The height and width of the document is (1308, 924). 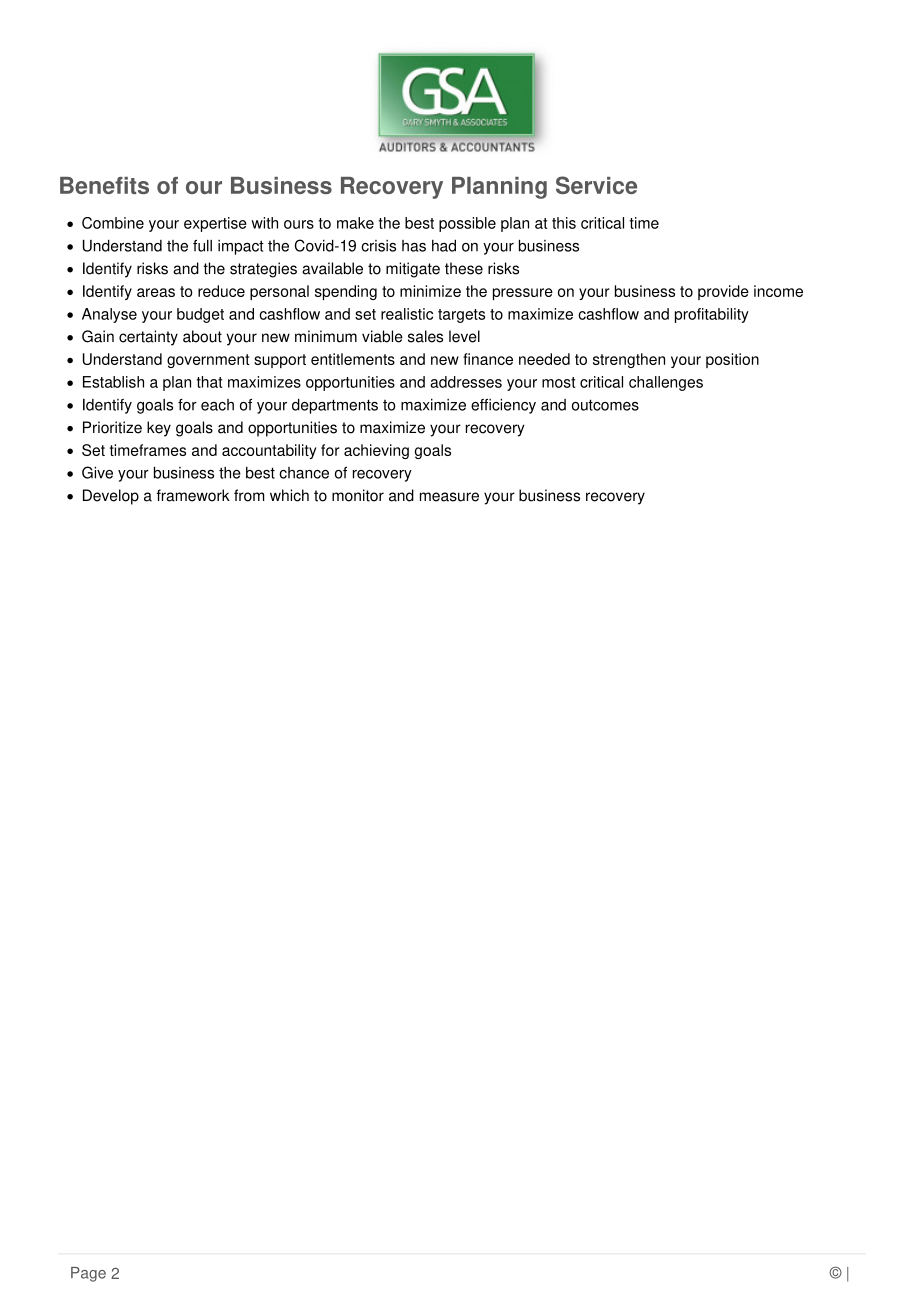 I want to click on Page, so click(x=88, y=1274).
